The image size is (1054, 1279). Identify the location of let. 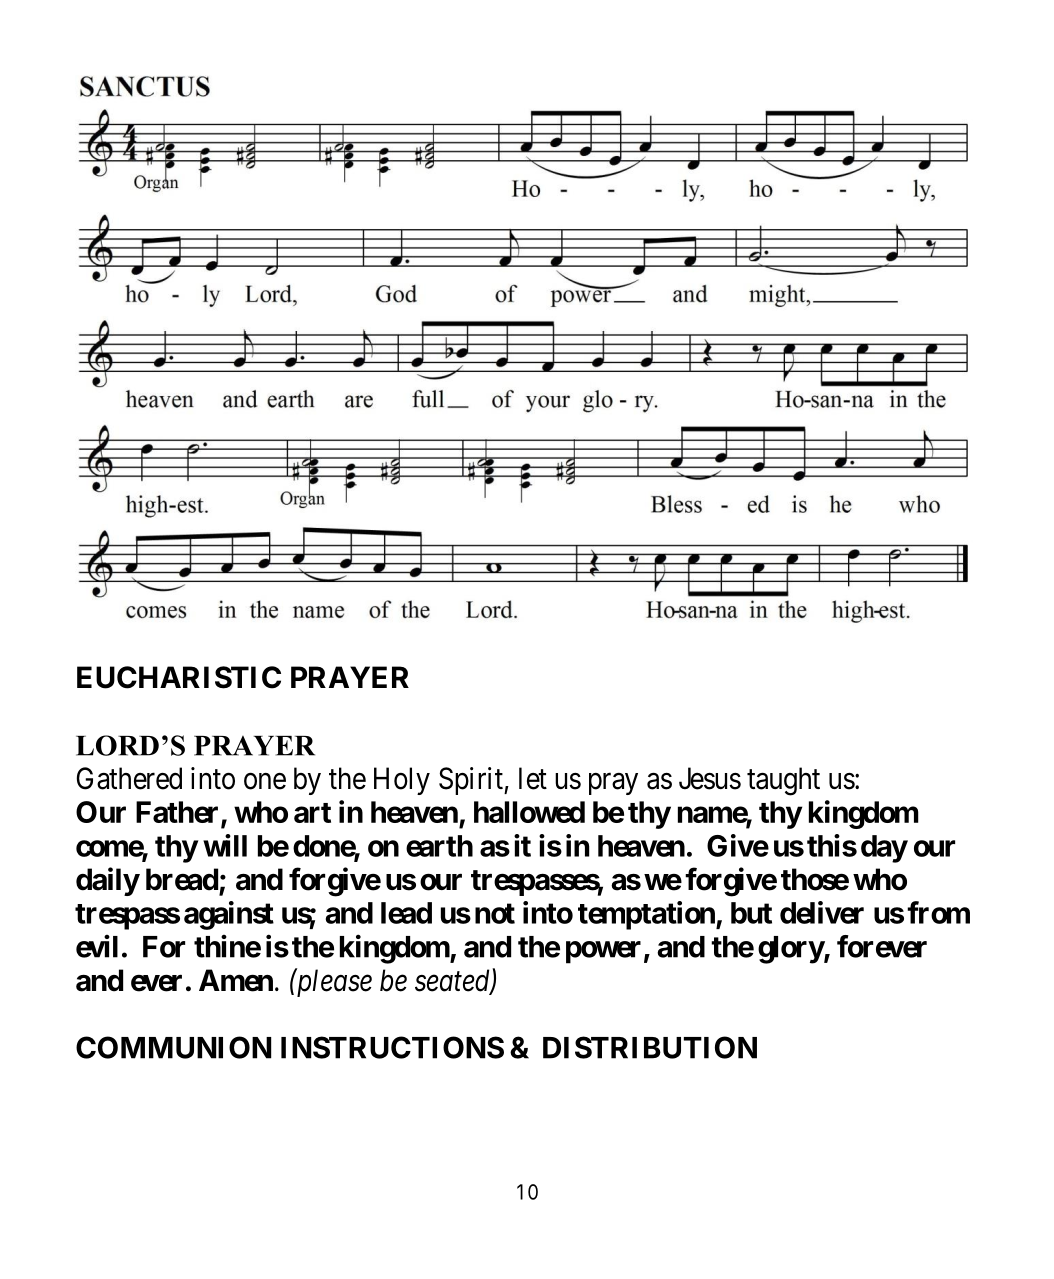
(533, 778).
